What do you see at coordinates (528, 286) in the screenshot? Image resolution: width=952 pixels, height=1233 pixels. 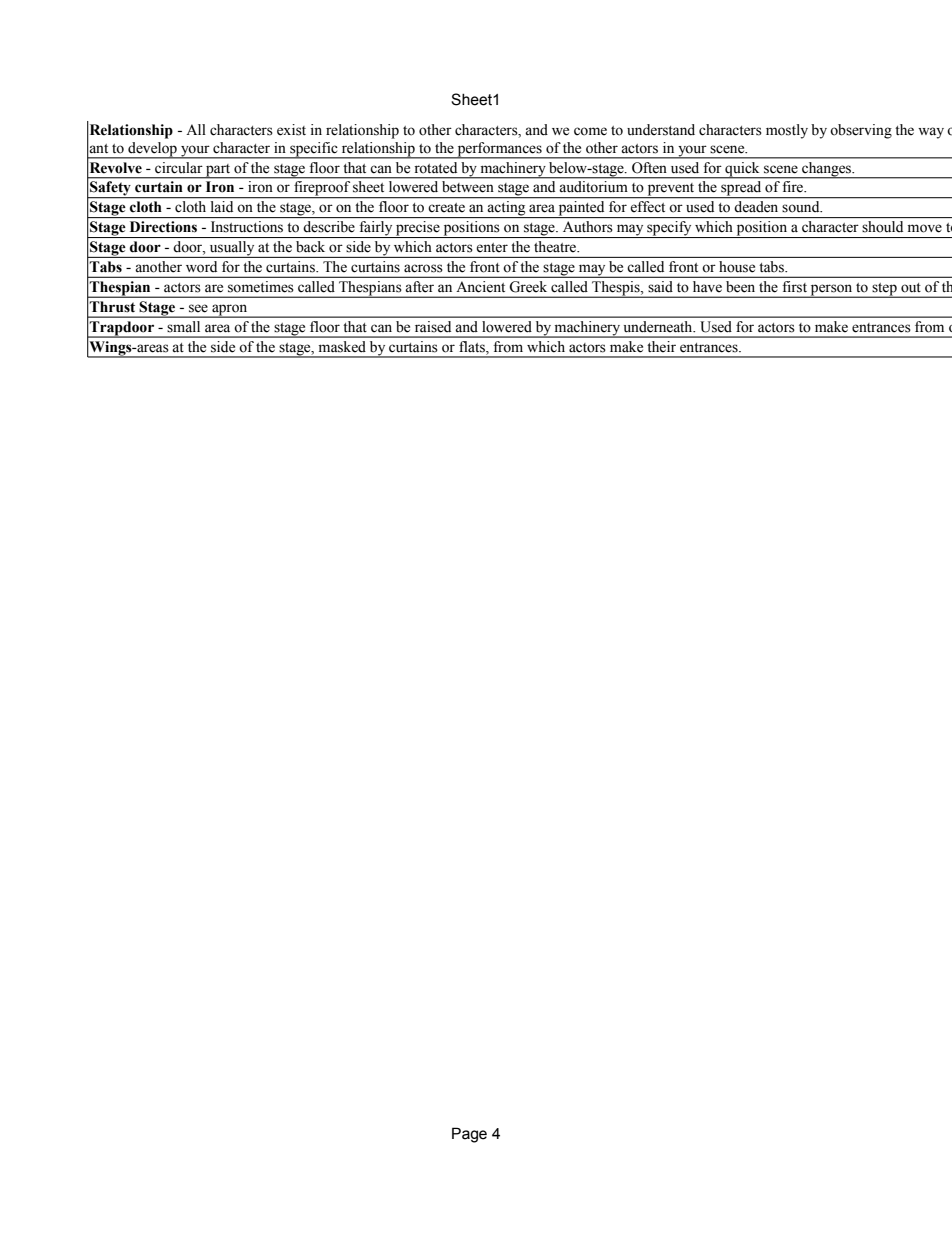 I see `Greek` at bounding box center [528, 286].
